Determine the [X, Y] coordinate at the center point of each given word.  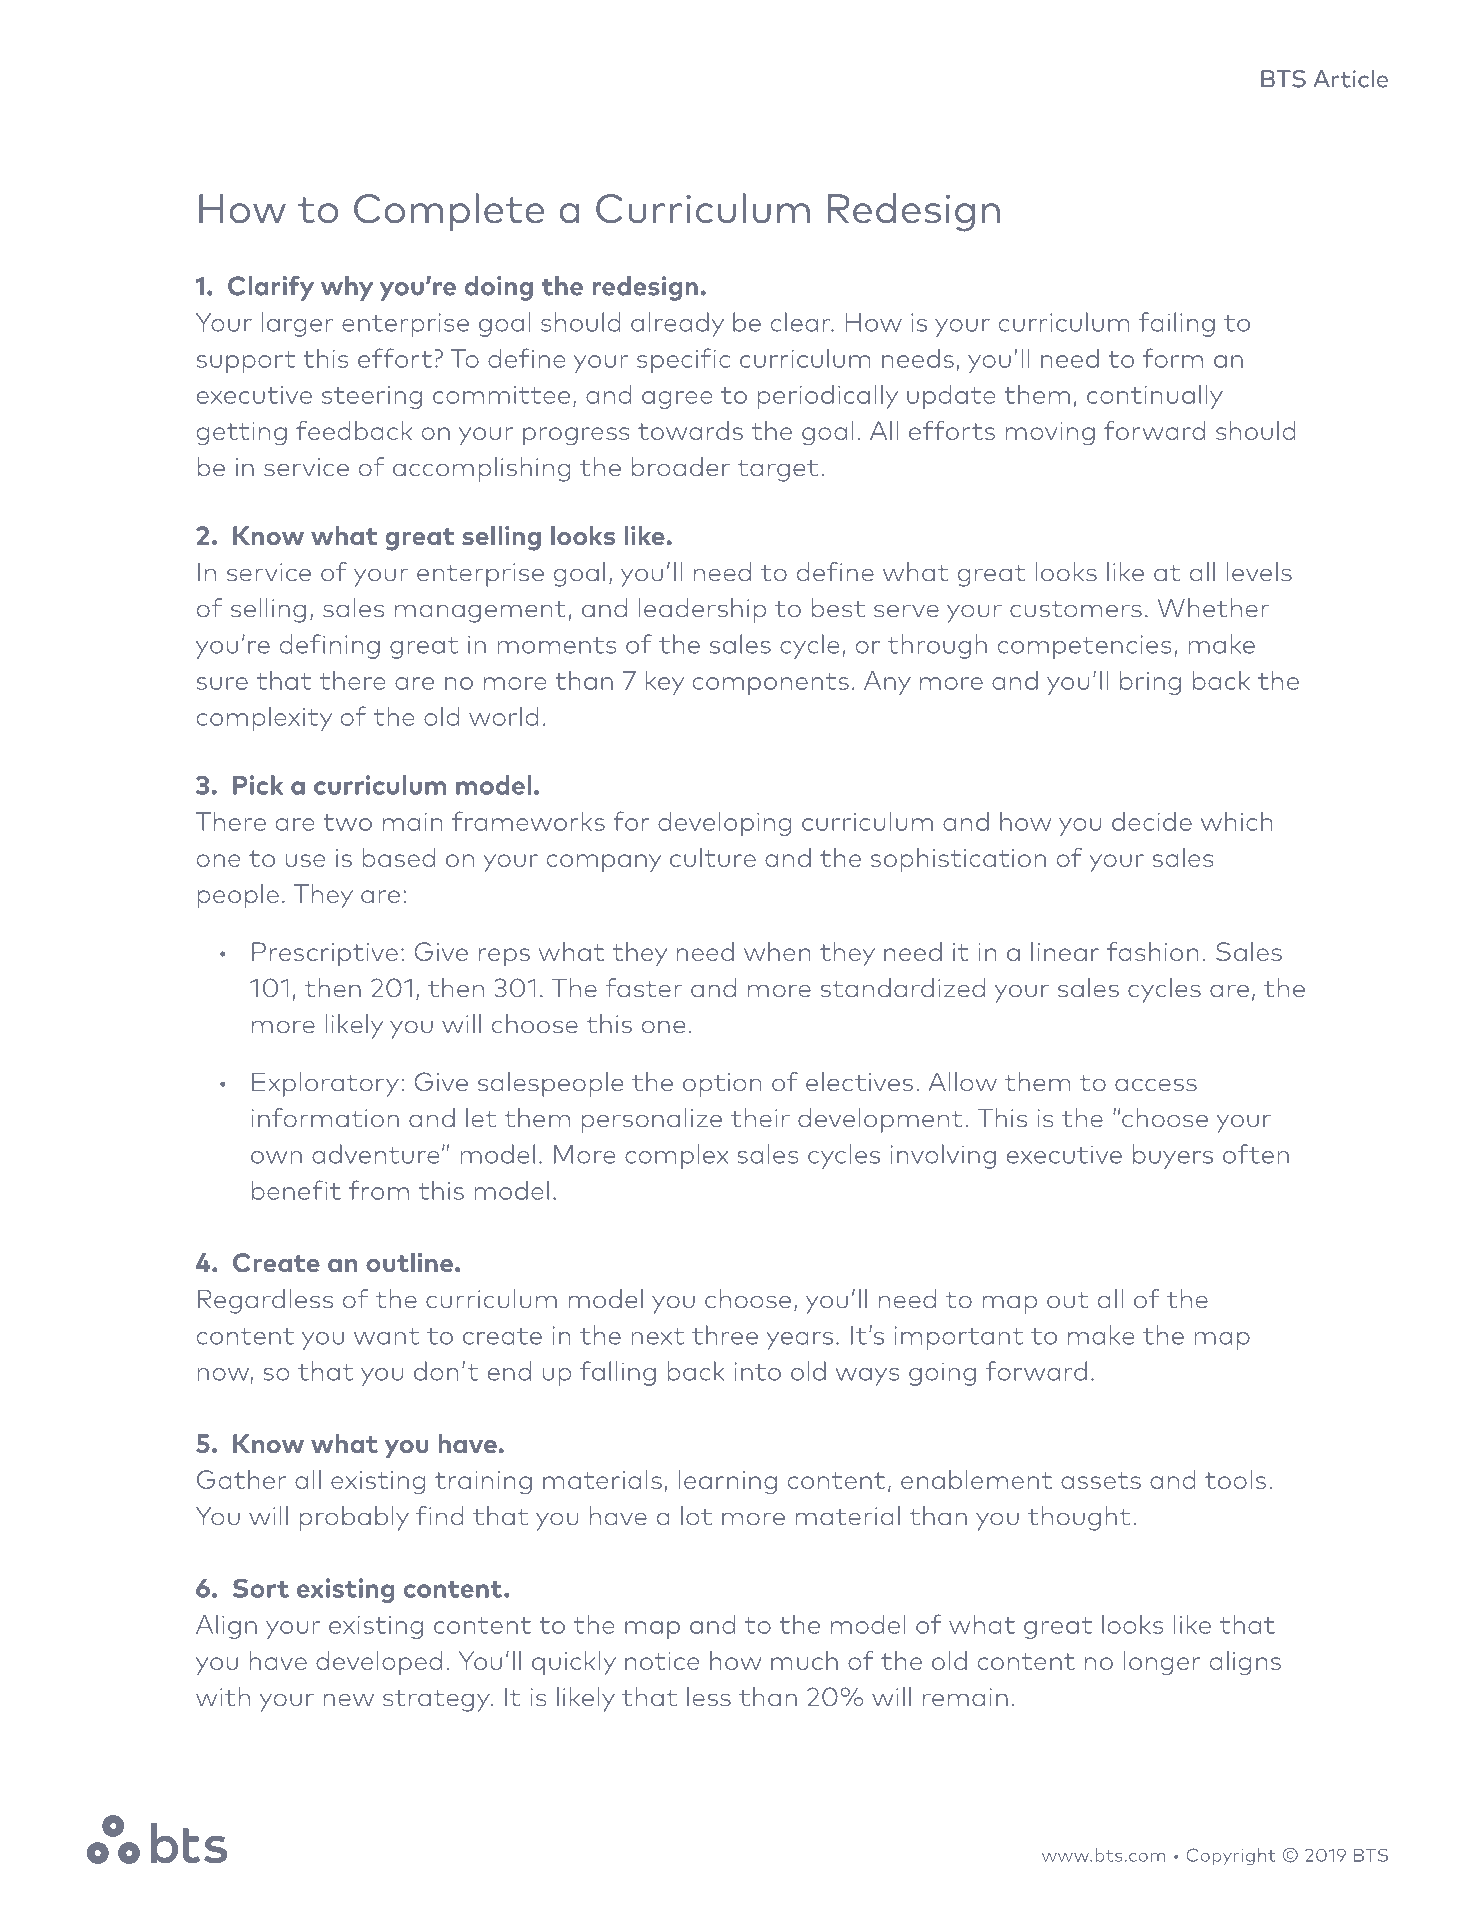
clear [802, 322]
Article [1350, 79]
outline [411, 1262]
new [348, 1700]
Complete [449, 212]
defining [330, 646]
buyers [1173, 1156]
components [771, 684]
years [799, 1341]
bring [1150, 682]
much [804, 1660]
